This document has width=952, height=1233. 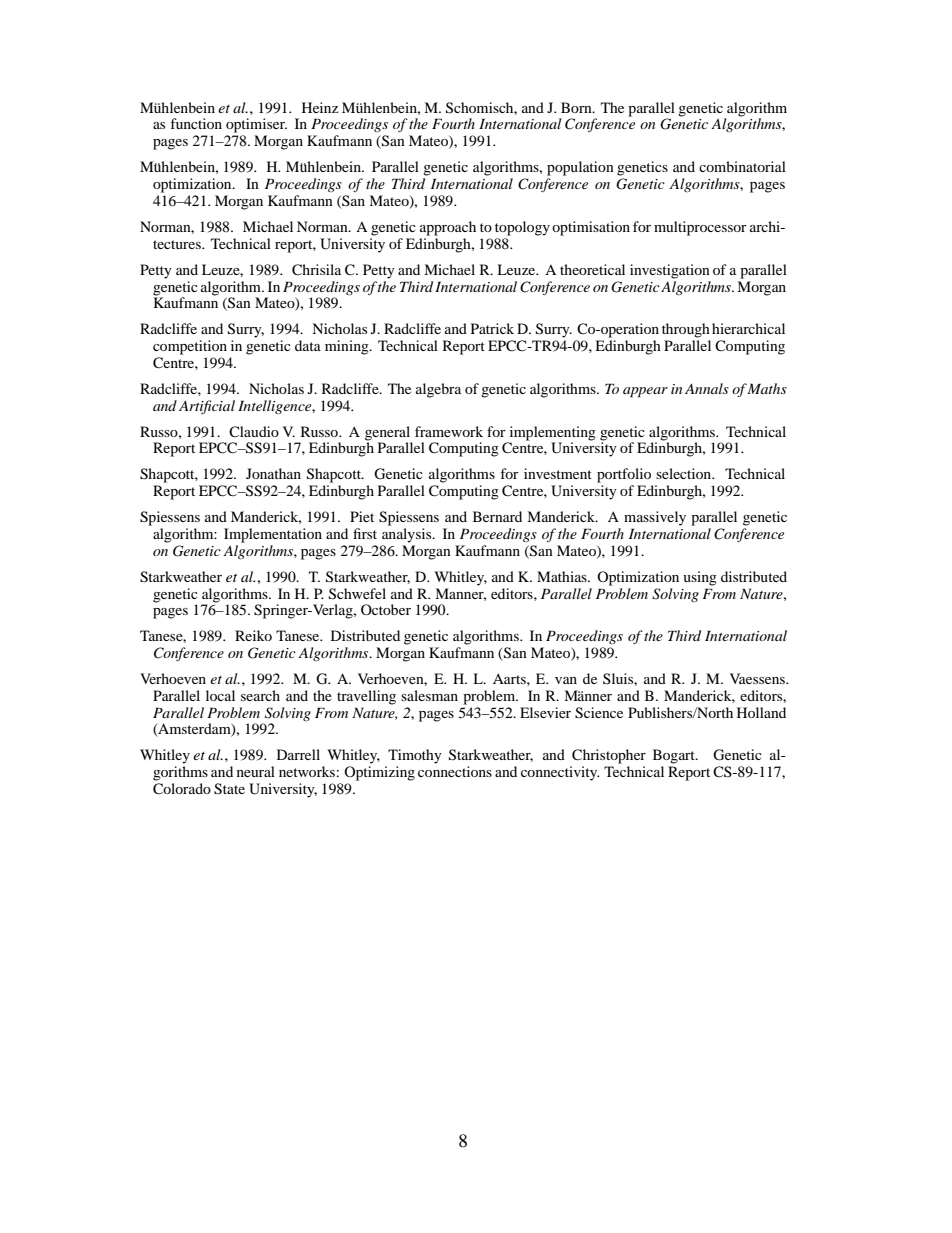 What do you see at coordinates (273, 535) in the document?
I see `Implementation` at bounding box center [273, 535].
